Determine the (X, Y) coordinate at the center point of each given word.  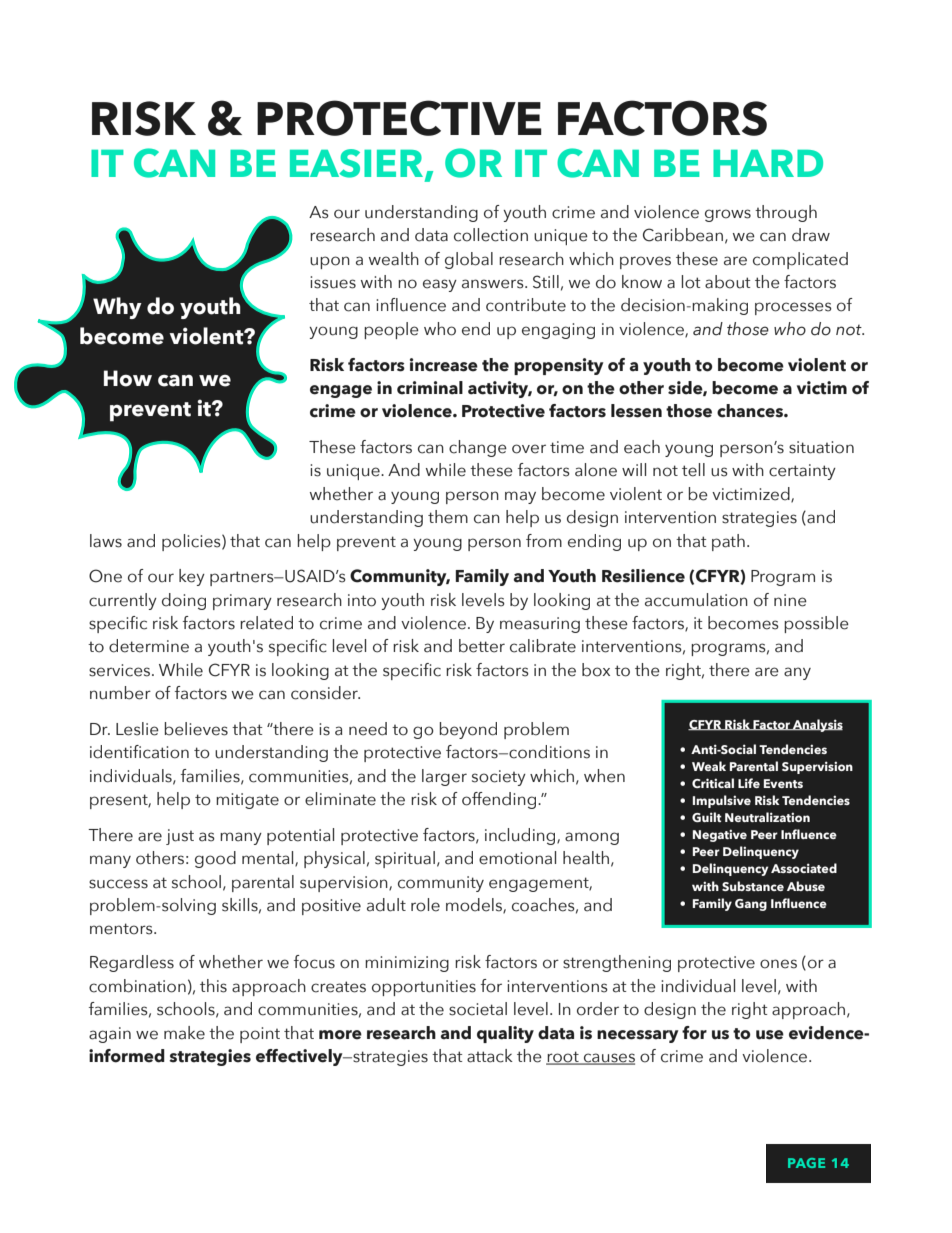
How (128, 378)
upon (330, 262)
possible (816, 624)
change (478, 448)
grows (728, 215)
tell (693, 470)
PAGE (806, 1163)
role (425, 905)
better (482, 646)
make (184, 1033)
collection (491, 235)
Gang (751, 905)
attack (490, 1056)
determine (149, 646)
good (215, 859)
